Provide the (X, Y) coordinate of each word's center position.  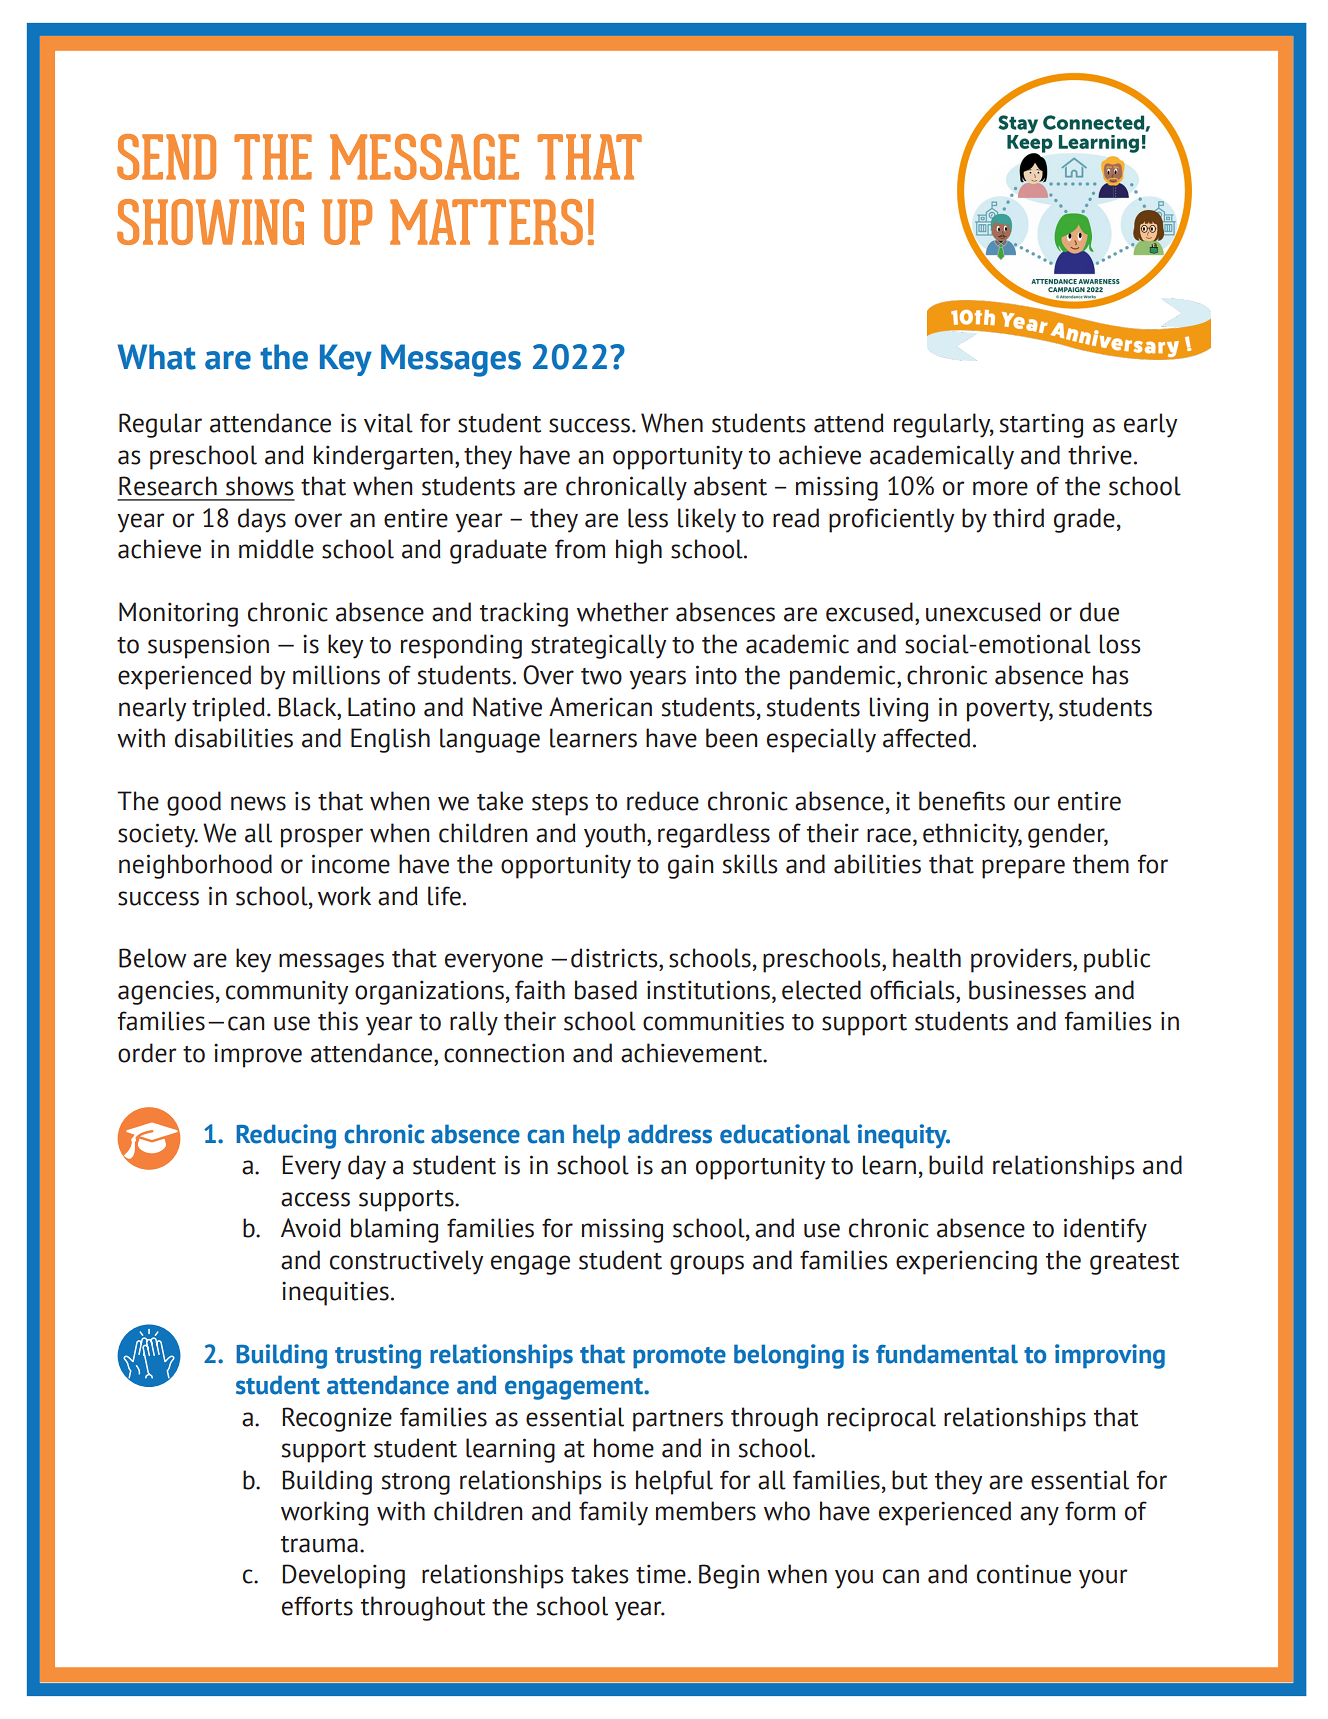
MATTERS (486, 222)
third (1018, 518)
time (661, 1574)
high (639, 551)
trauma (319, 1544)
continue (1024, 1574)
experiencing (966, 1262)
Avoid (311, 1228)
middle (276, 549)
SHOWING (210, 222)
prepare (1023, 869)
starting (1041, 425)
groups (707, 1265)
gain (691, 866)
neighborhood (195, 866)
